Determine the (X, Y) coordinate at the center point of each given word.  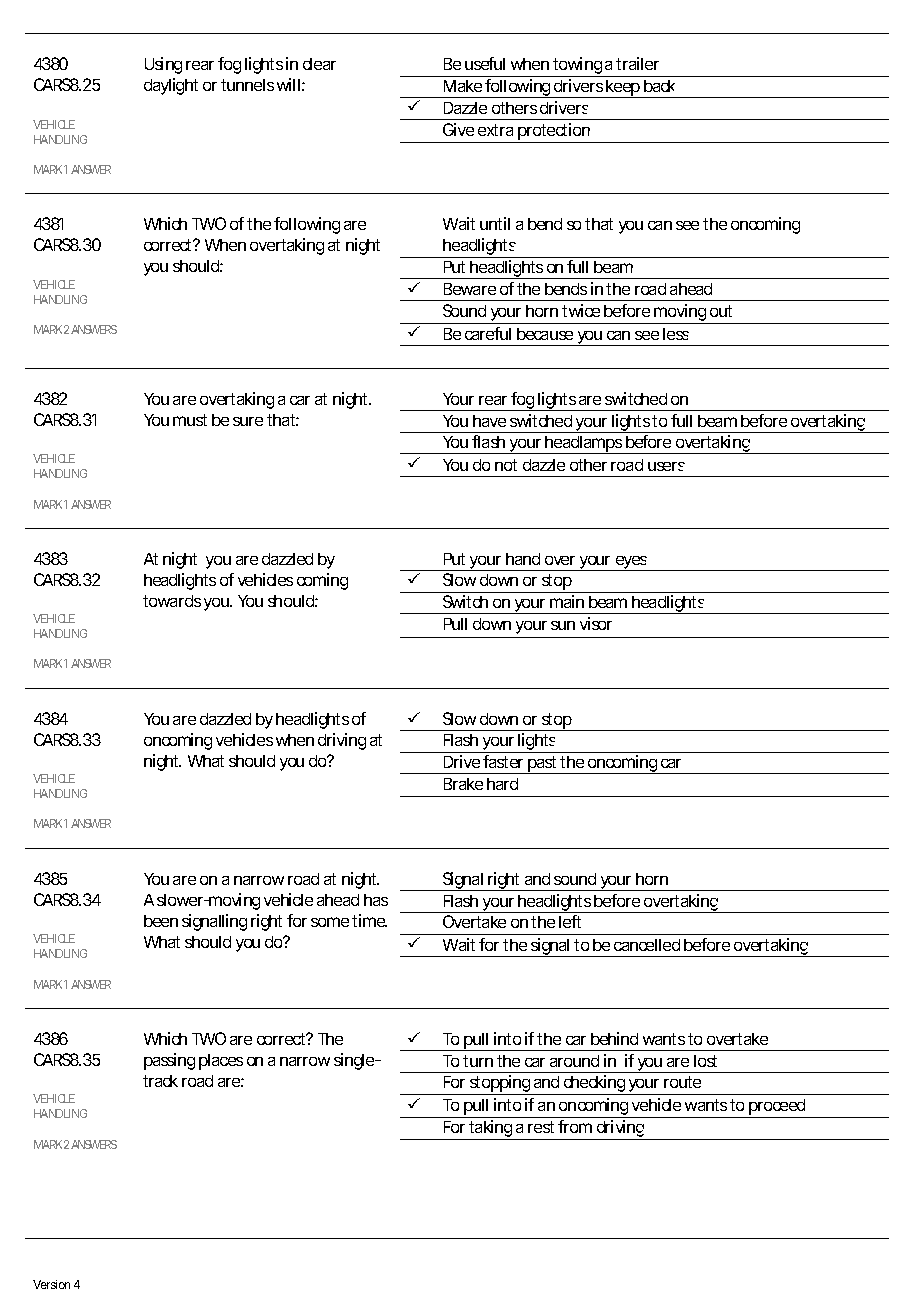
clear (319, 64)
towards (172, 601)
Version (51, 1284)
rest (541, 1127)
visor (596, 623)
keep (623, 89)
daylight (171, 86)
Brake (463, 784)
